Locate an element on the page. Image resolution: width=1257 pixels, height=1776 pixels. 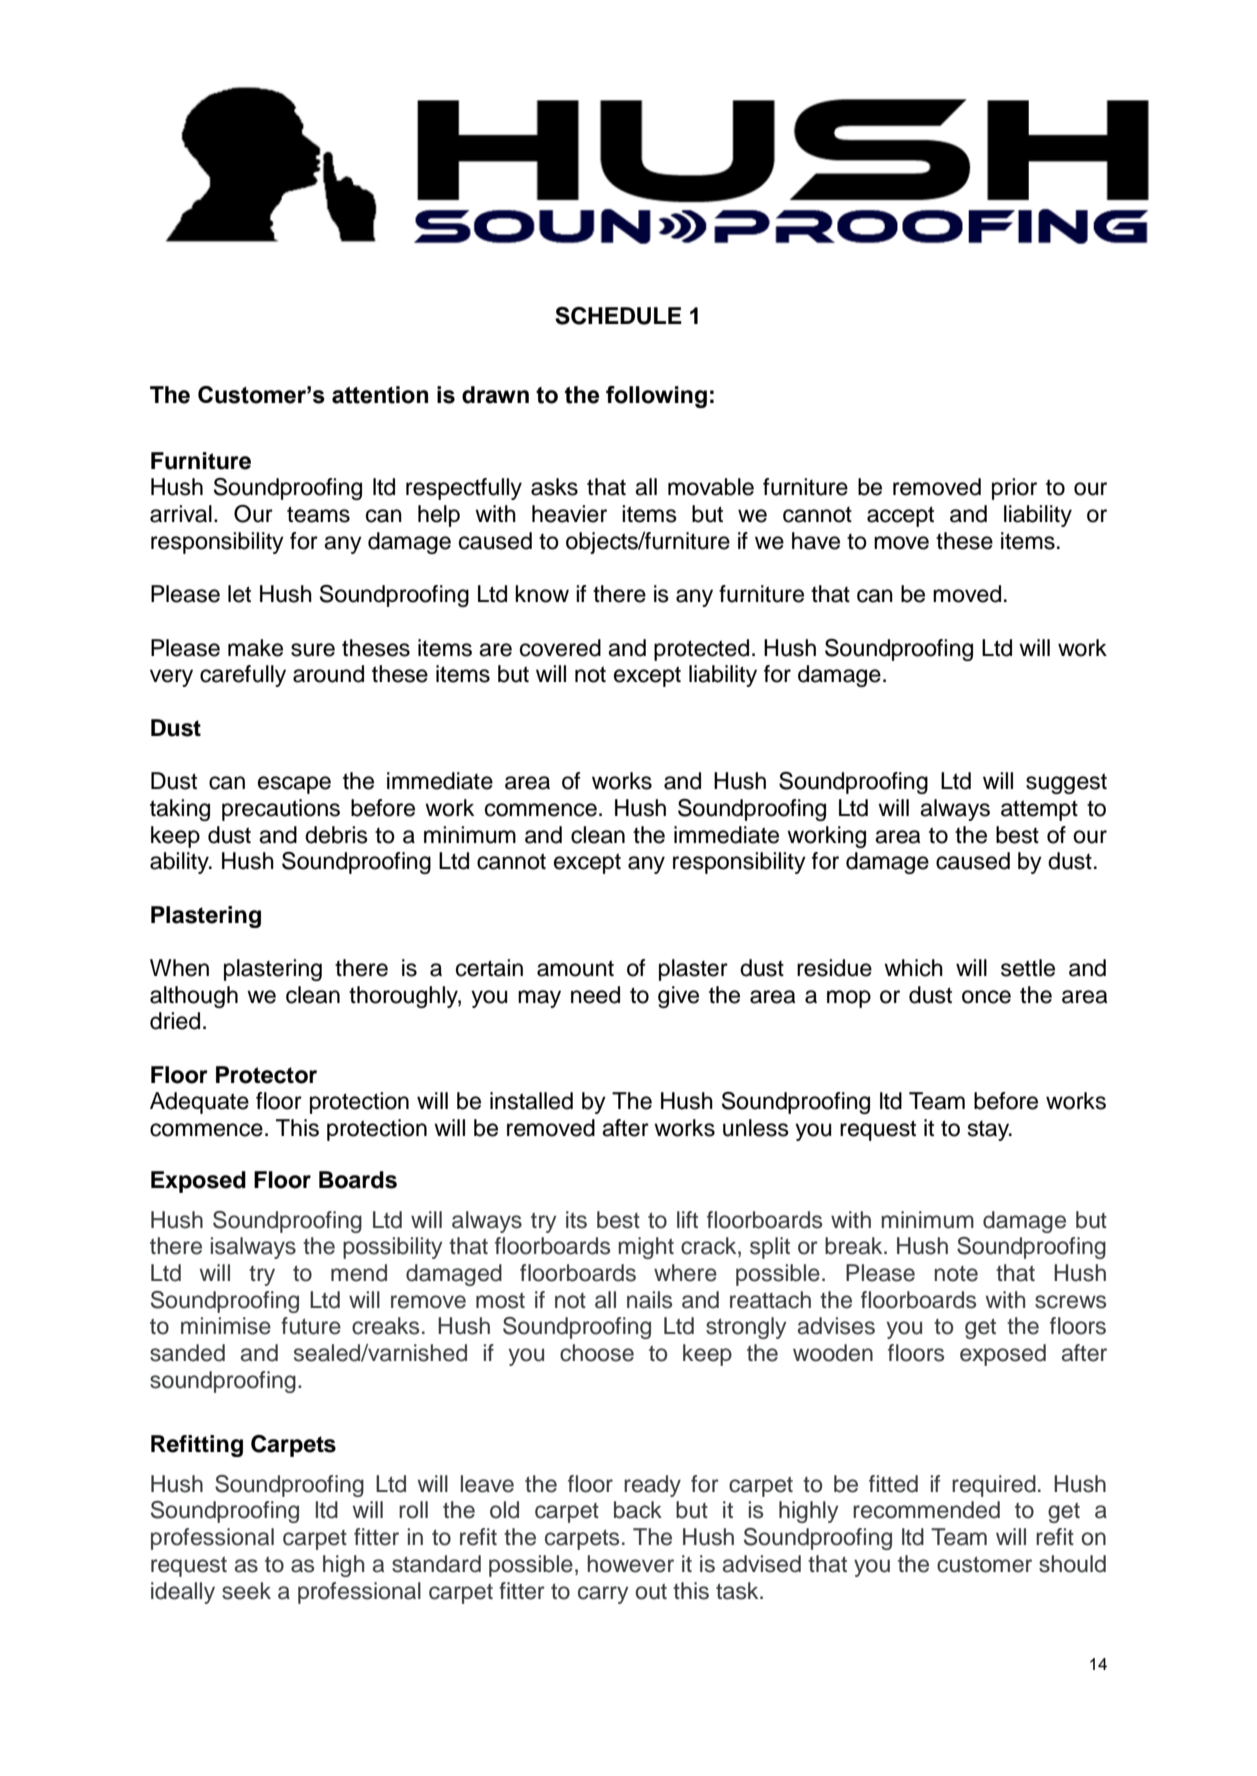
might is located at coordinates (646, 1248).
